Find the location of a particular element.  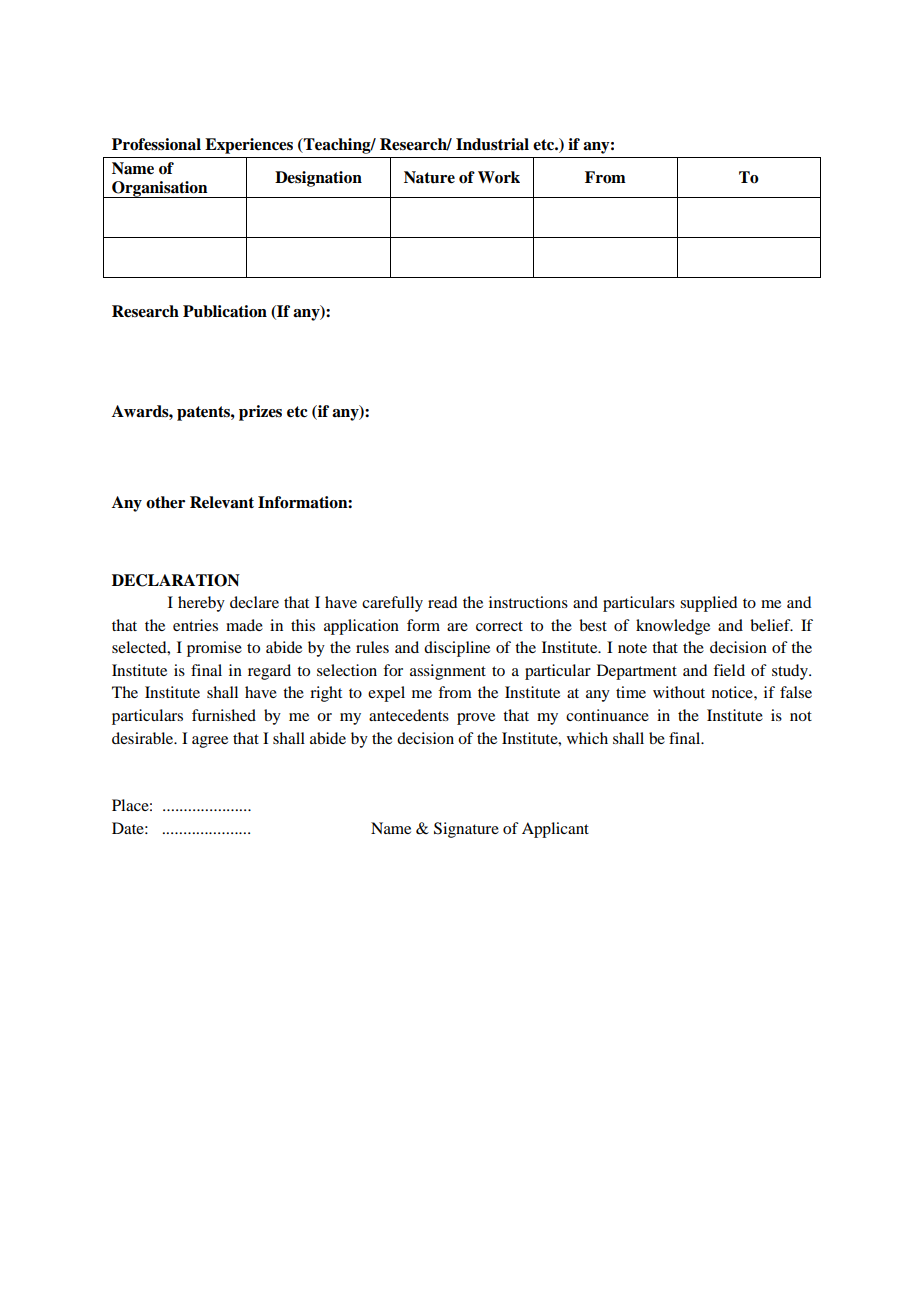

Work is located at coordinates (499, 177).
